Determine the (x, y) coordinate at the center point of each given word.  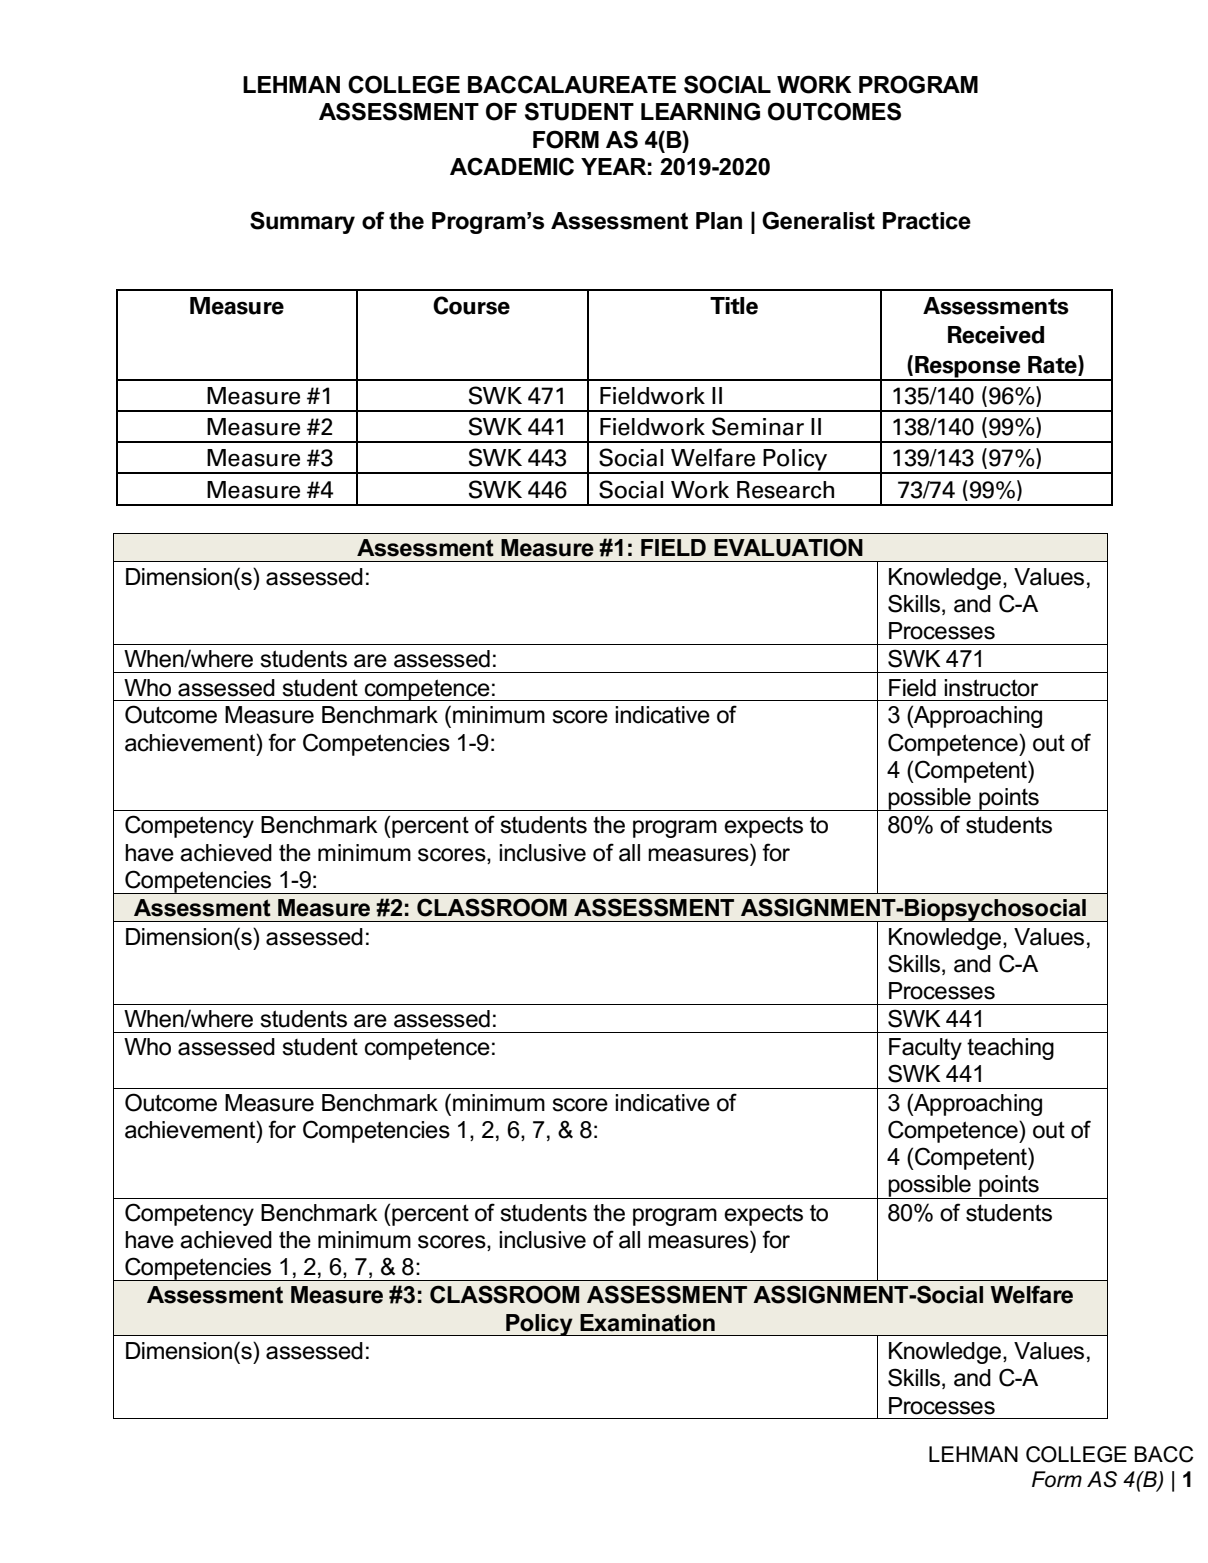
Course (471, 305)
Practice (927, 221)
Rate (1053, 365)
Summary (302, 222)
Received (996, 335)
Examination (647, 1323)
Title (734, 306)
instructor (991, 688)
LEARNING (700, 111)
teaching (1010, 1049)
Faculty (925, 1049)
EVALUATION (788, 547)
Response (968, 368)
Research (785, 490)
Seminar (758, 426)
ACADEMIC (512, 166)
